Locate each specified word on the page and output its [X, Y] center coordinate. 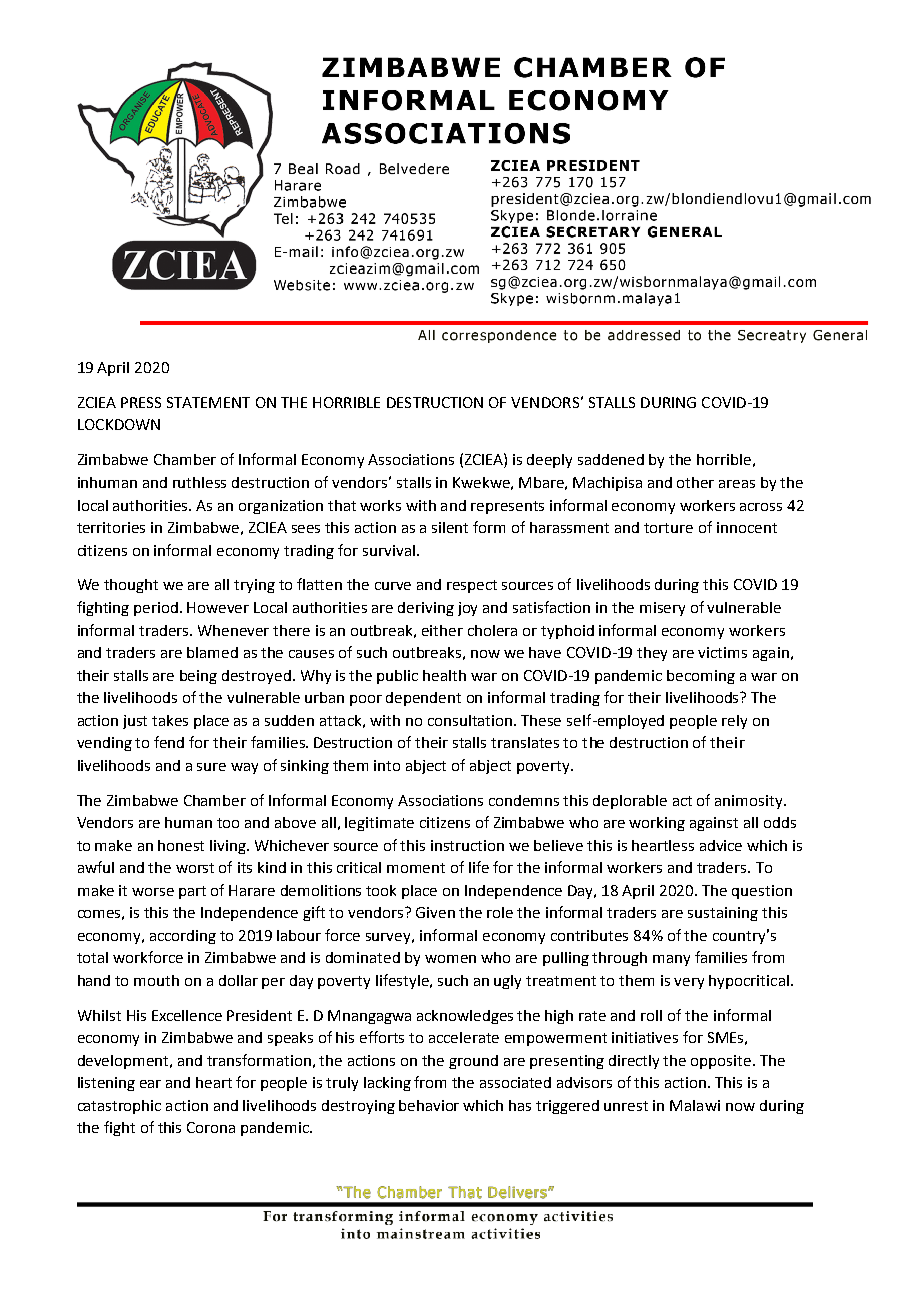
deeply [549, 461]
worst [195, 868]
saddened [611, 459]
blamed [212, 652]
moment [416, 868]
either [442, 630]
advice [721, 845]
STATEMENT [208, 402]
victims [722, 652]
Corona [211, 1127]
